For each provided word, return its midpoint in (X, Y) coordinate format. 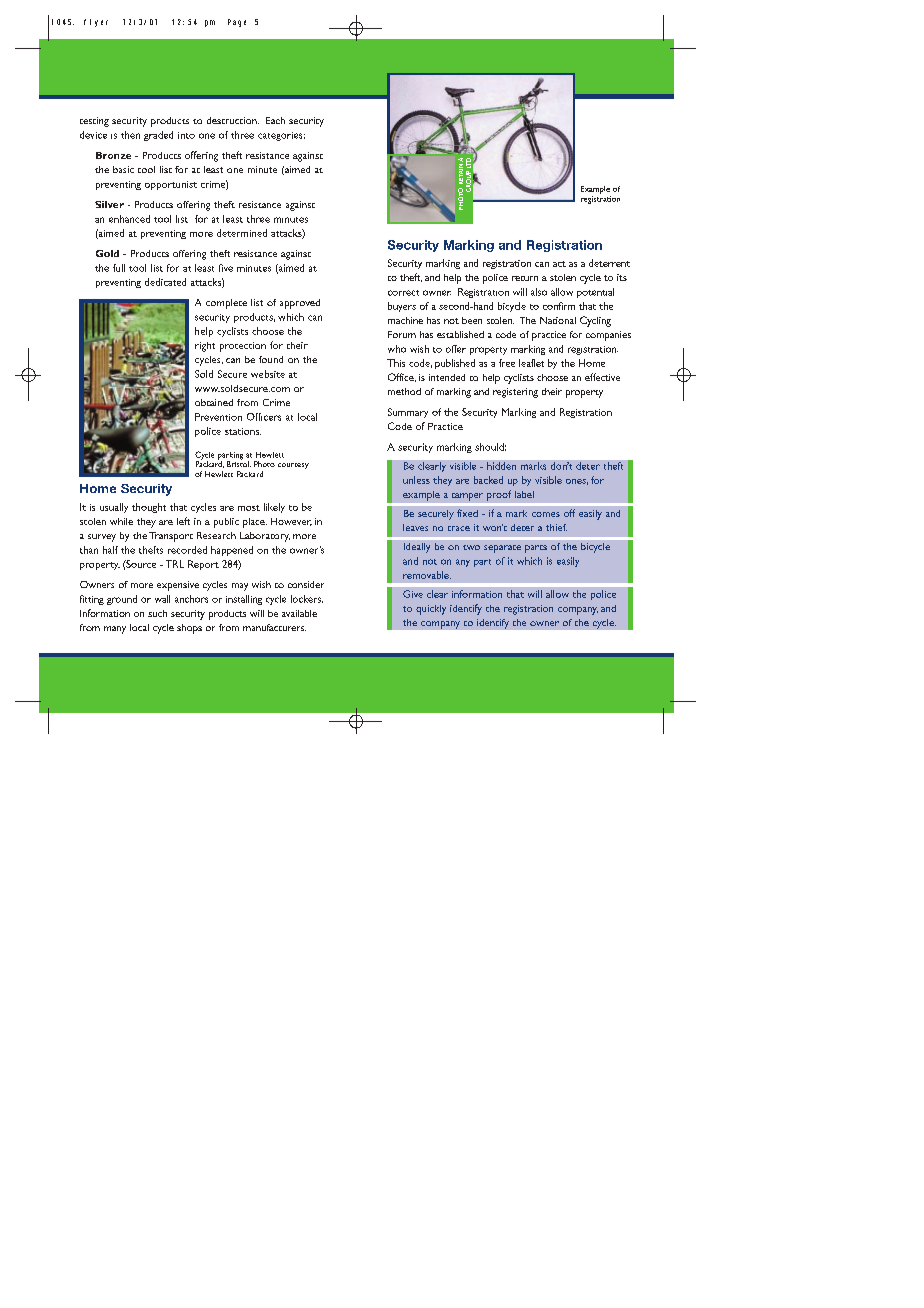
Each (275, 120)
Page (237, 23)
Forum (402, 334)
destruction (233, 120)
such (157, 613)
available (299, 613)
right (205, 347)
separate (502, 549)
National (558, 320)
